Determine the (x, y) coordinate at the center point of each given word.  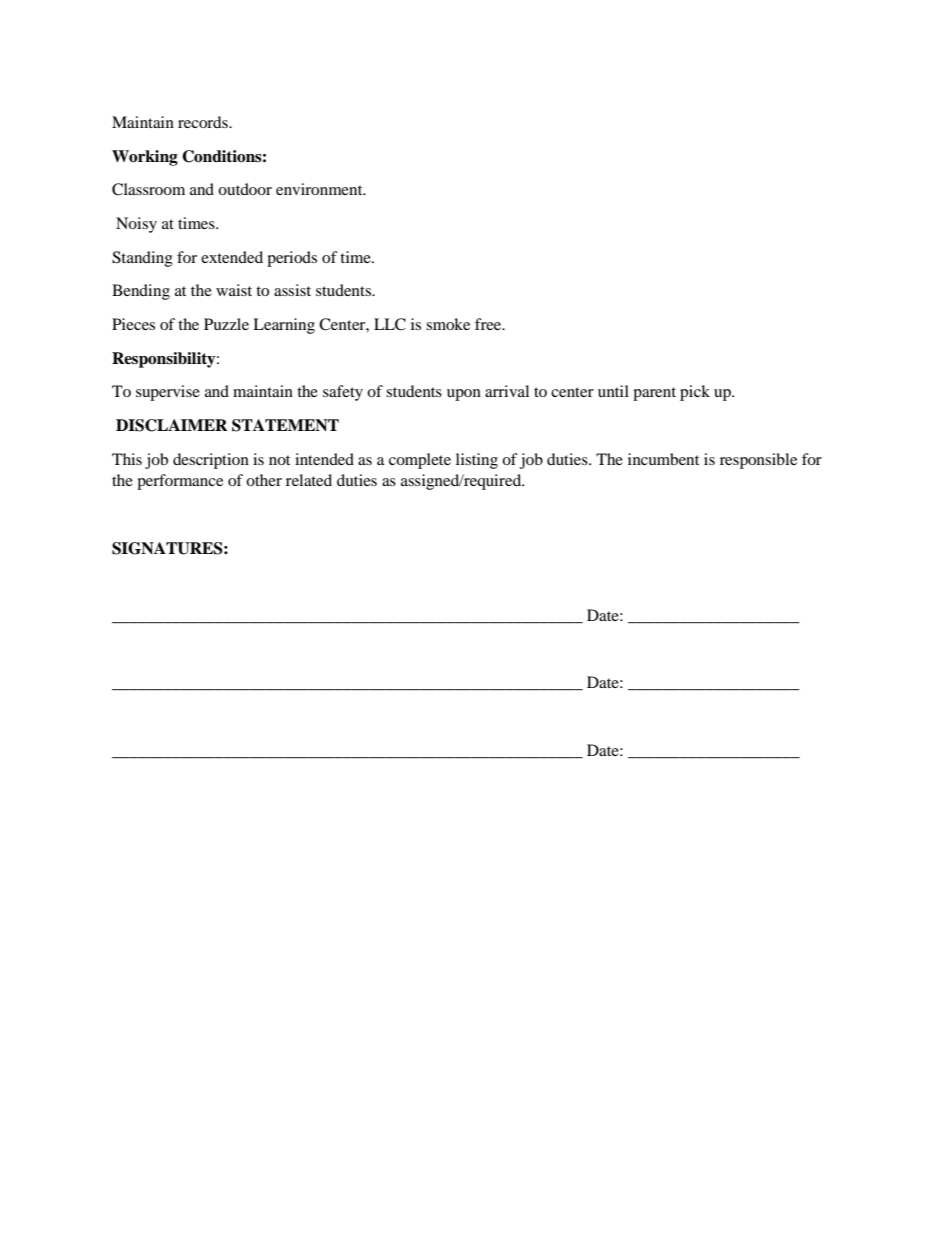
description (211, 461)
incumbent (663, 459)
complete (420, 461)
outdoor (245, 189)
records (204, 122)
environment (320, 189)
